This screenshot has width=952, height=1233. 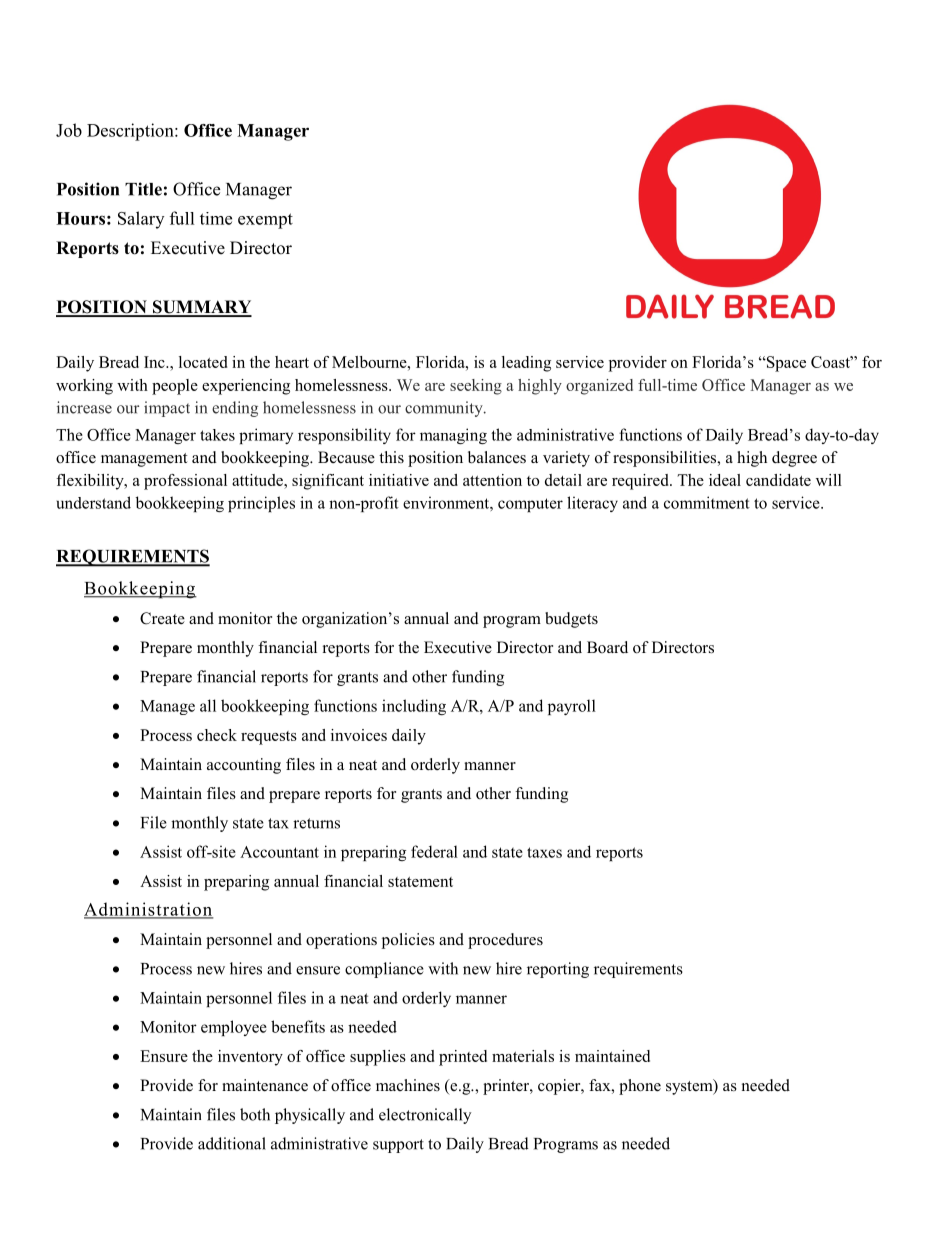 I want to click on federal, so click(x=434, y=851).
